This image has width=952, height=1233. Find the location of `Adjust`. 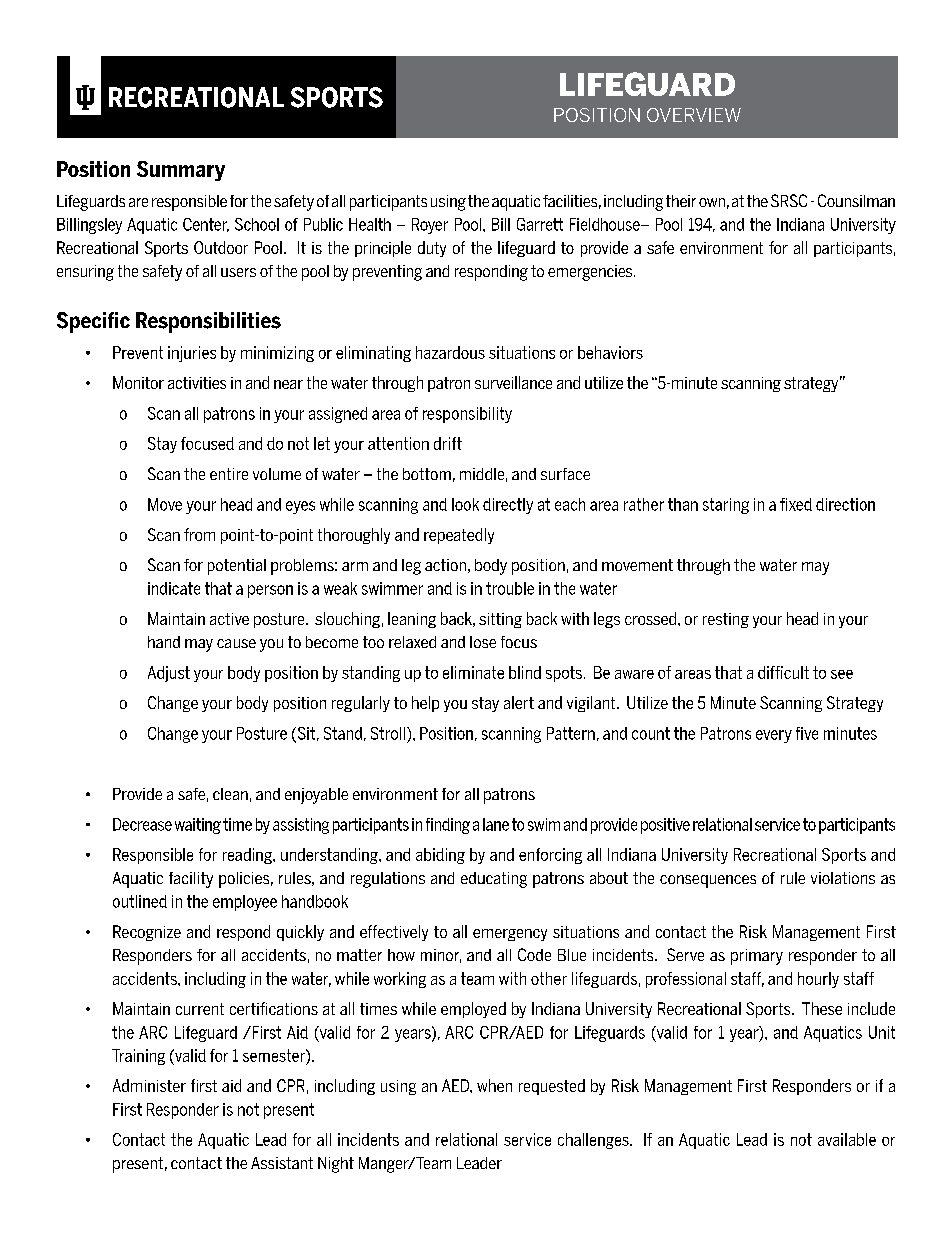

Adjust is located at coordinates (169, 674).
